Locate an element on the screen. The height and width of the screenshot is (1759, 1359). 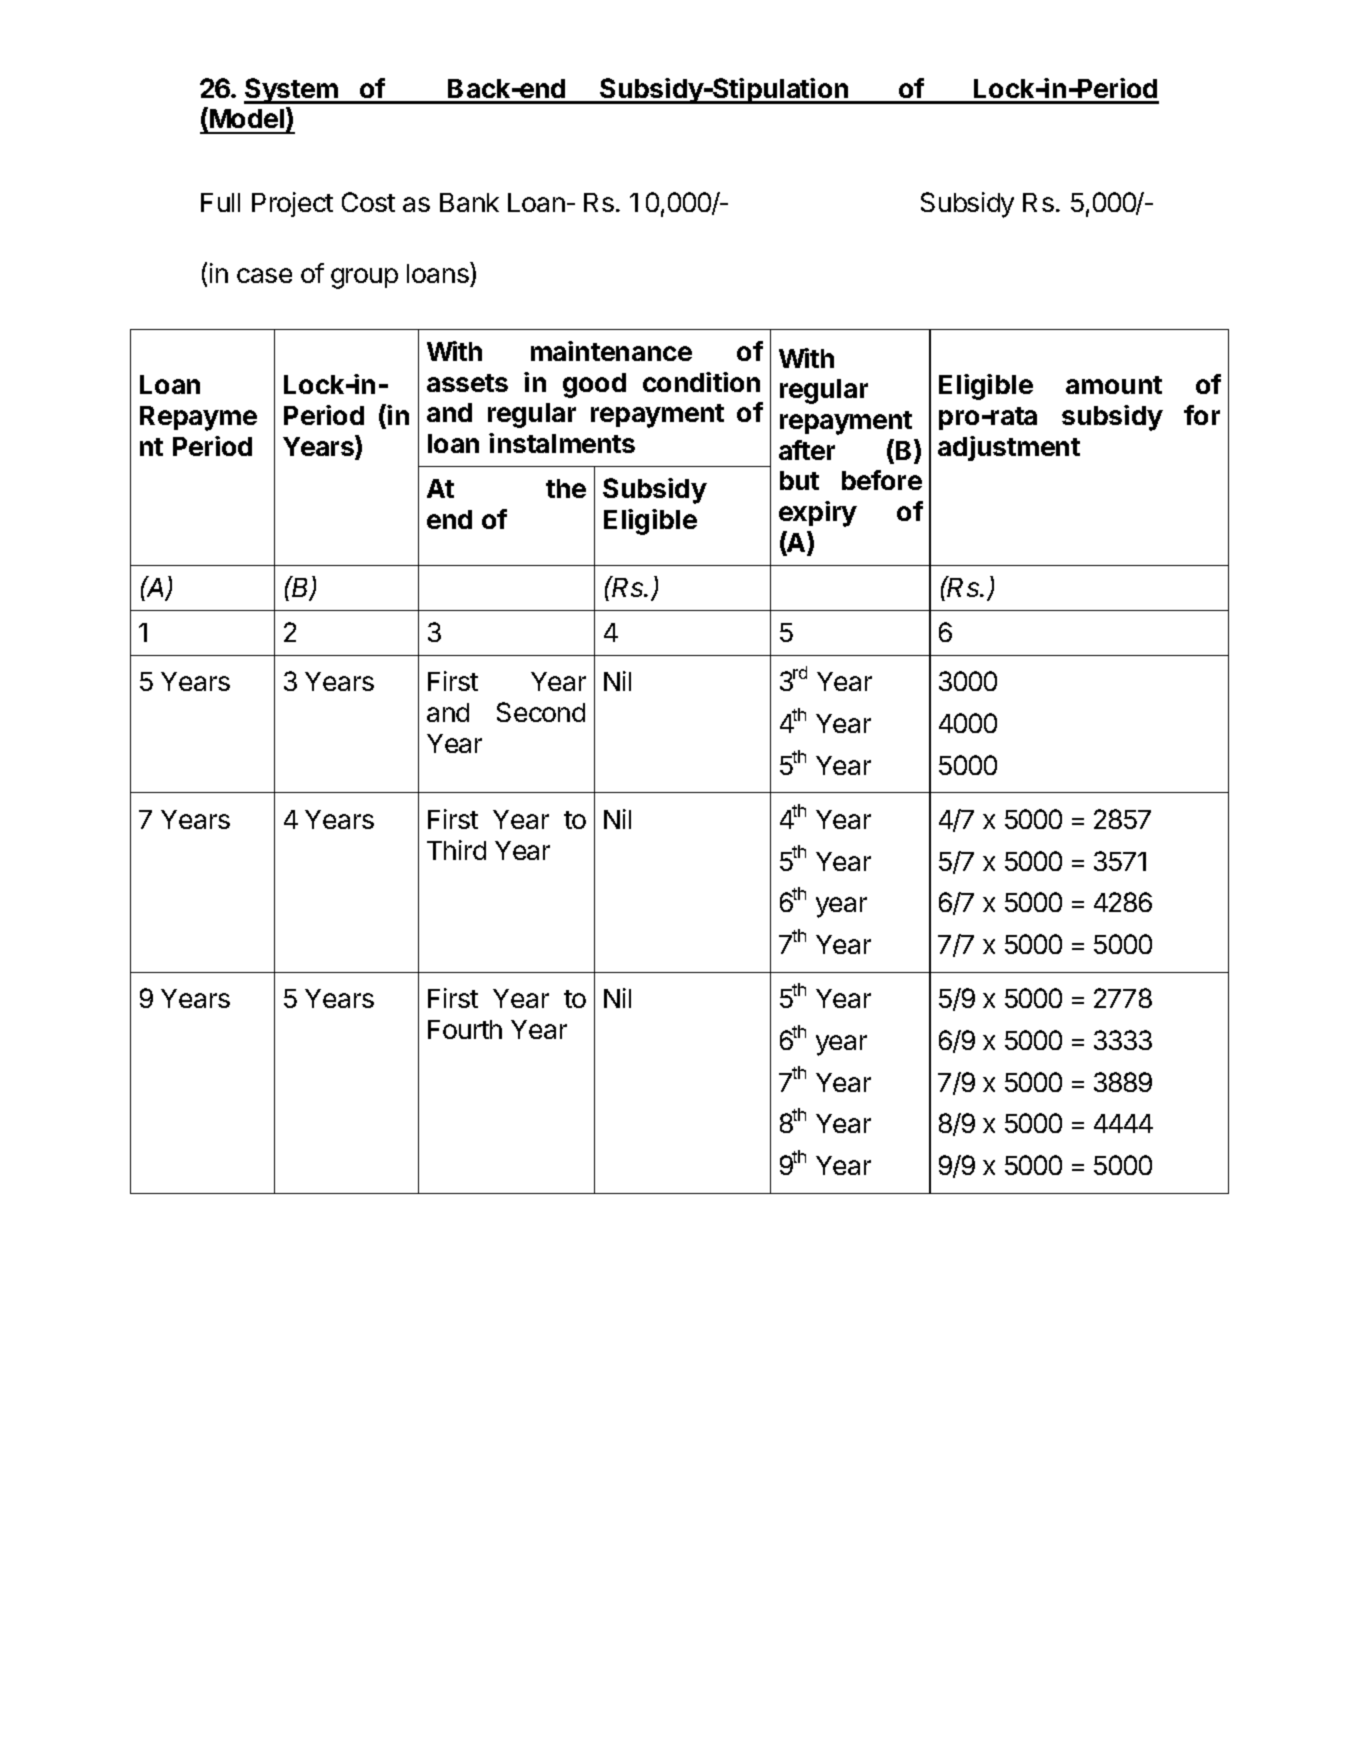
amount is located at coordinates (1114, 385).
